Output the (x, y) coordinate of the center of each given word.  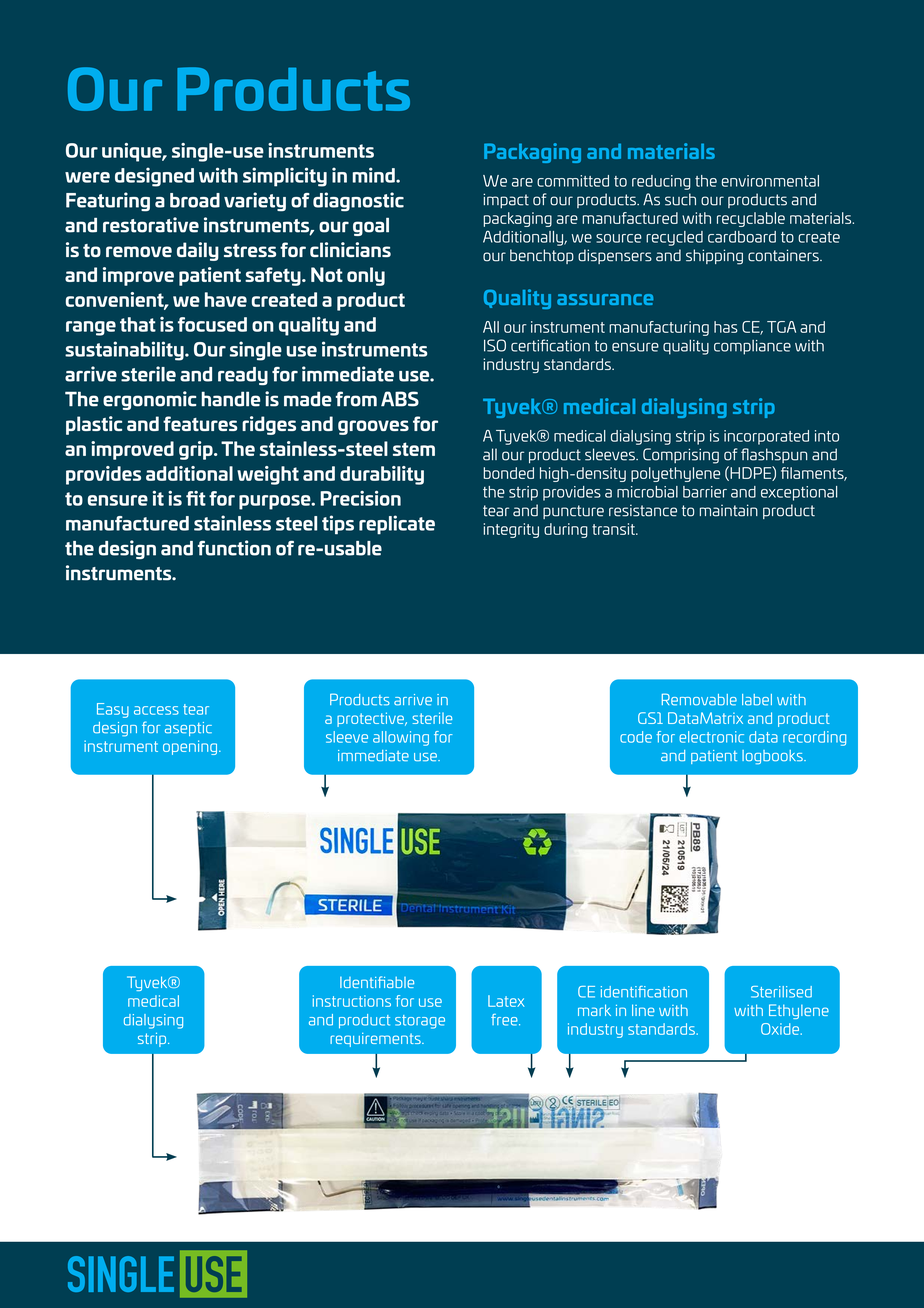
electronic (711, 737)
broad (195, 200)
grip (197, 450)
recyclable (751, 219)
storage (420, 1022)
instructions (352, 1001)
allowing (401, 738)
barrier (705, 492)
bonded (509, 473)
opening (191, 747)
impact (506, 200)
